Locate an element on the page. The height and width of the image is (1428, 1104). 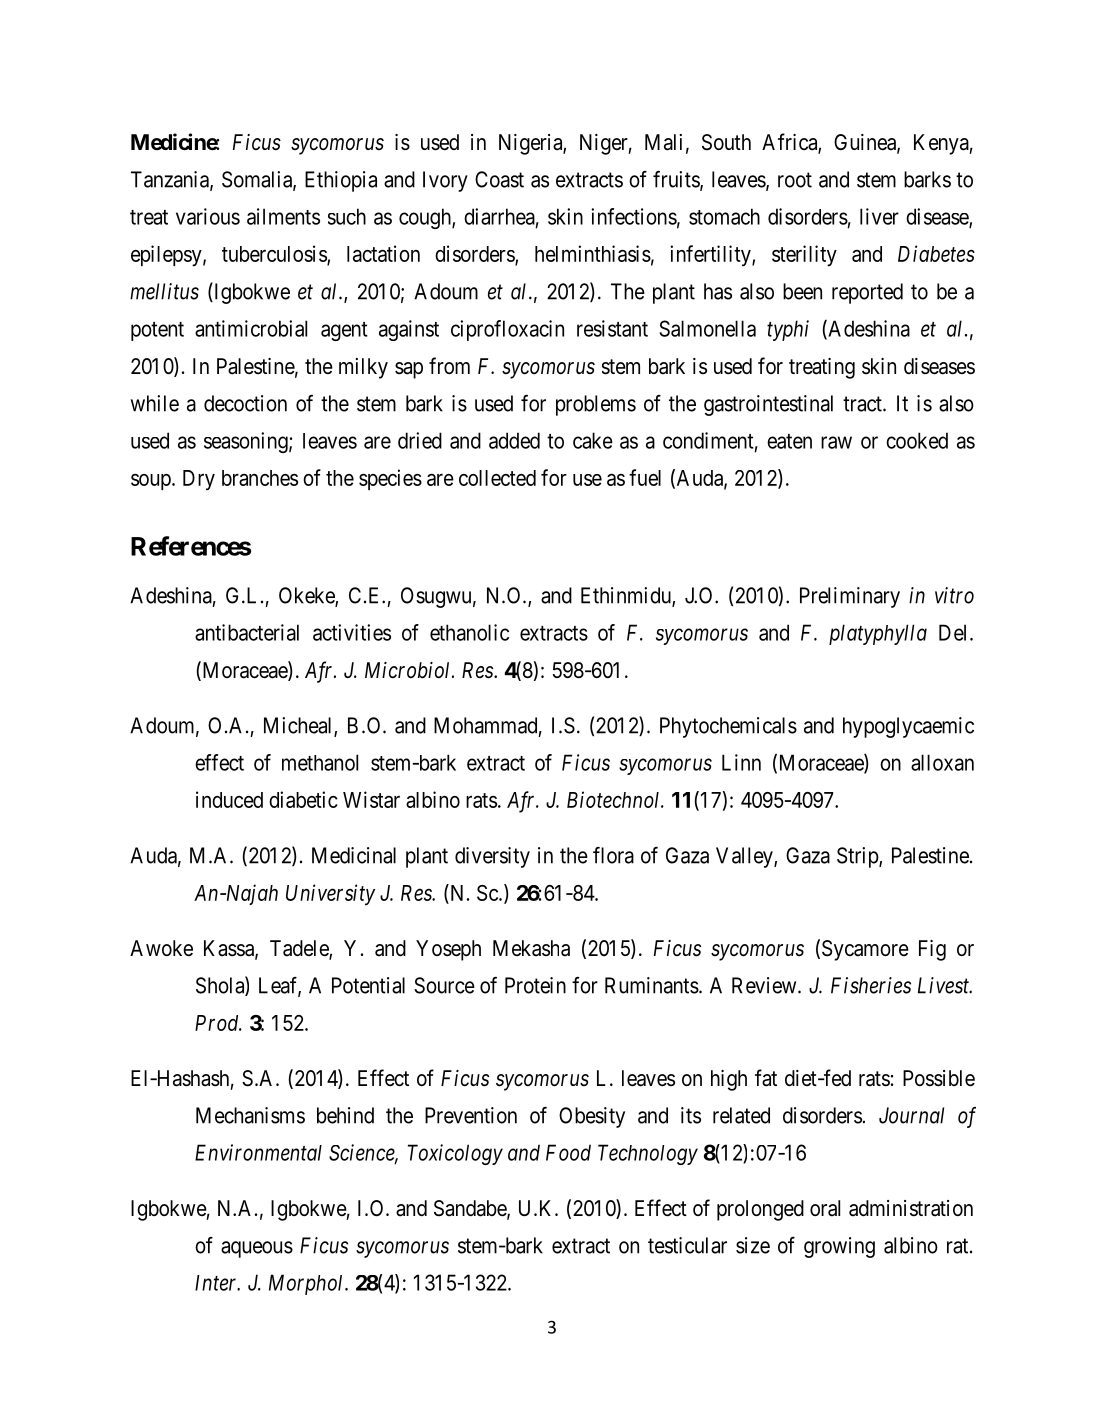
raw is located at coordinates (836, 442).
